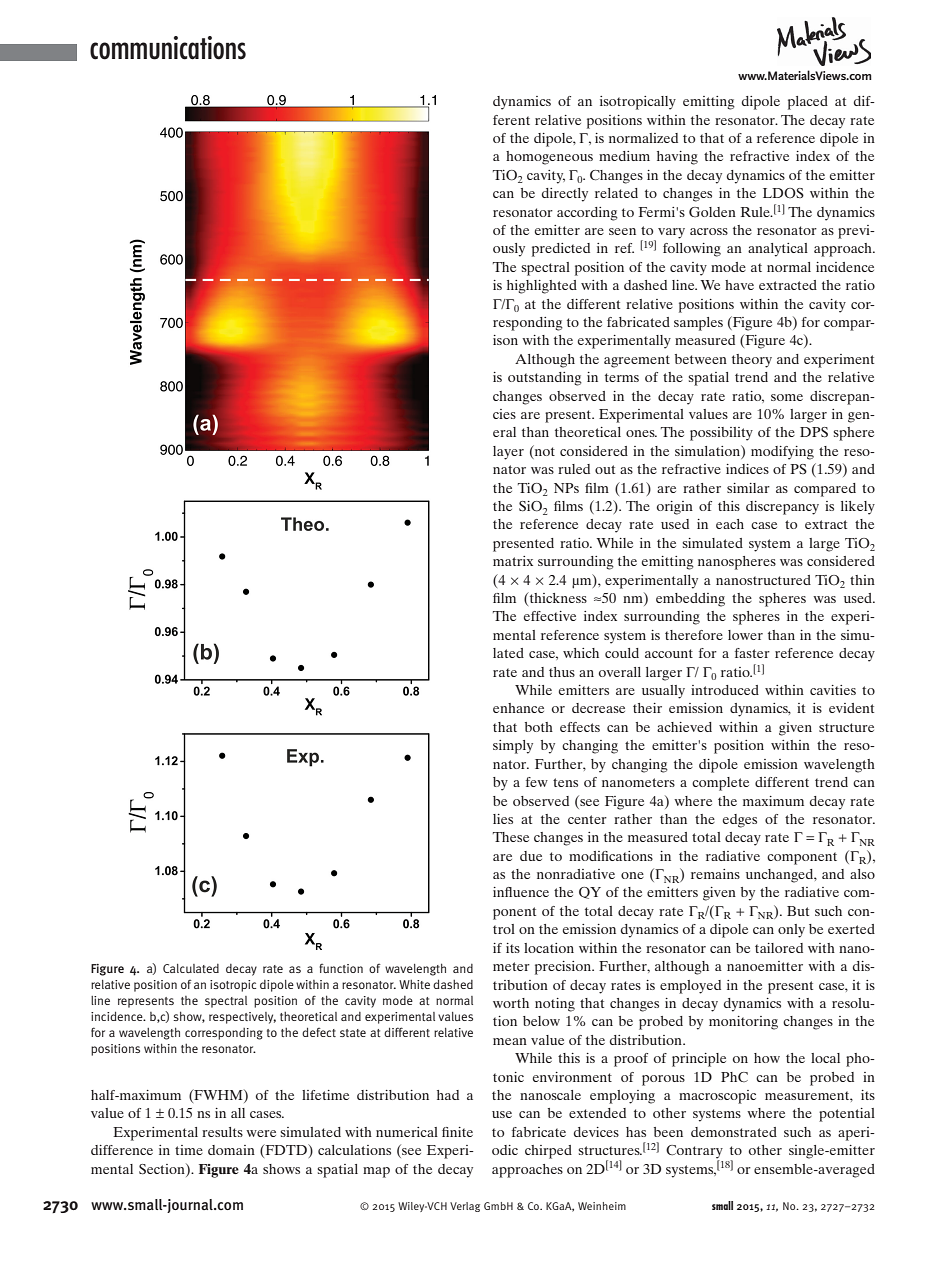  Describe the element at coordinates (319, 1032) in the document. I see `defect` at that location.
